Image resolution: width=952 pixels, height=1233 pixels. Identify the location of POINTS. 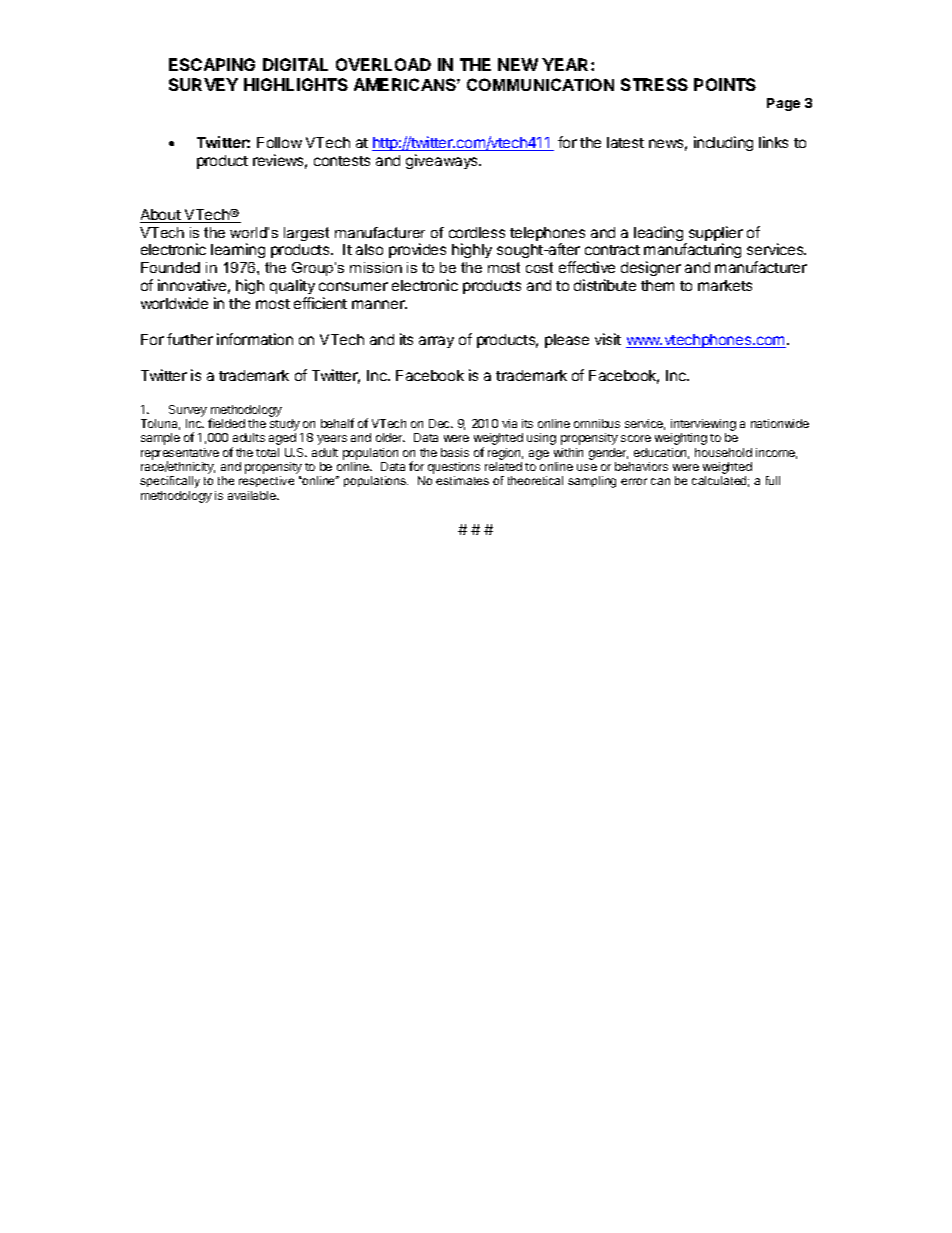
(725, 84).
